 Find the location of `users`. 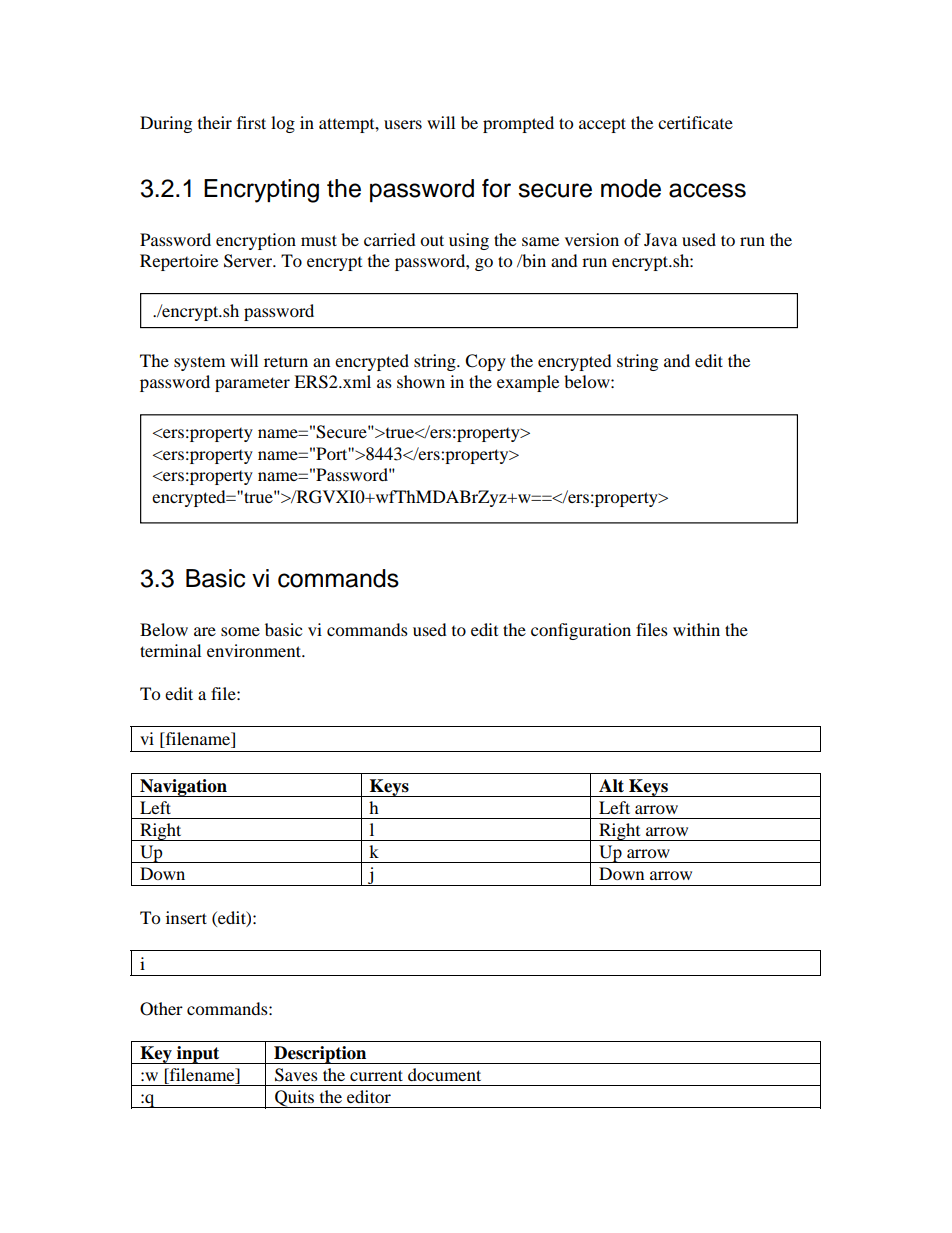

users is located at coordinates (403, 124).
